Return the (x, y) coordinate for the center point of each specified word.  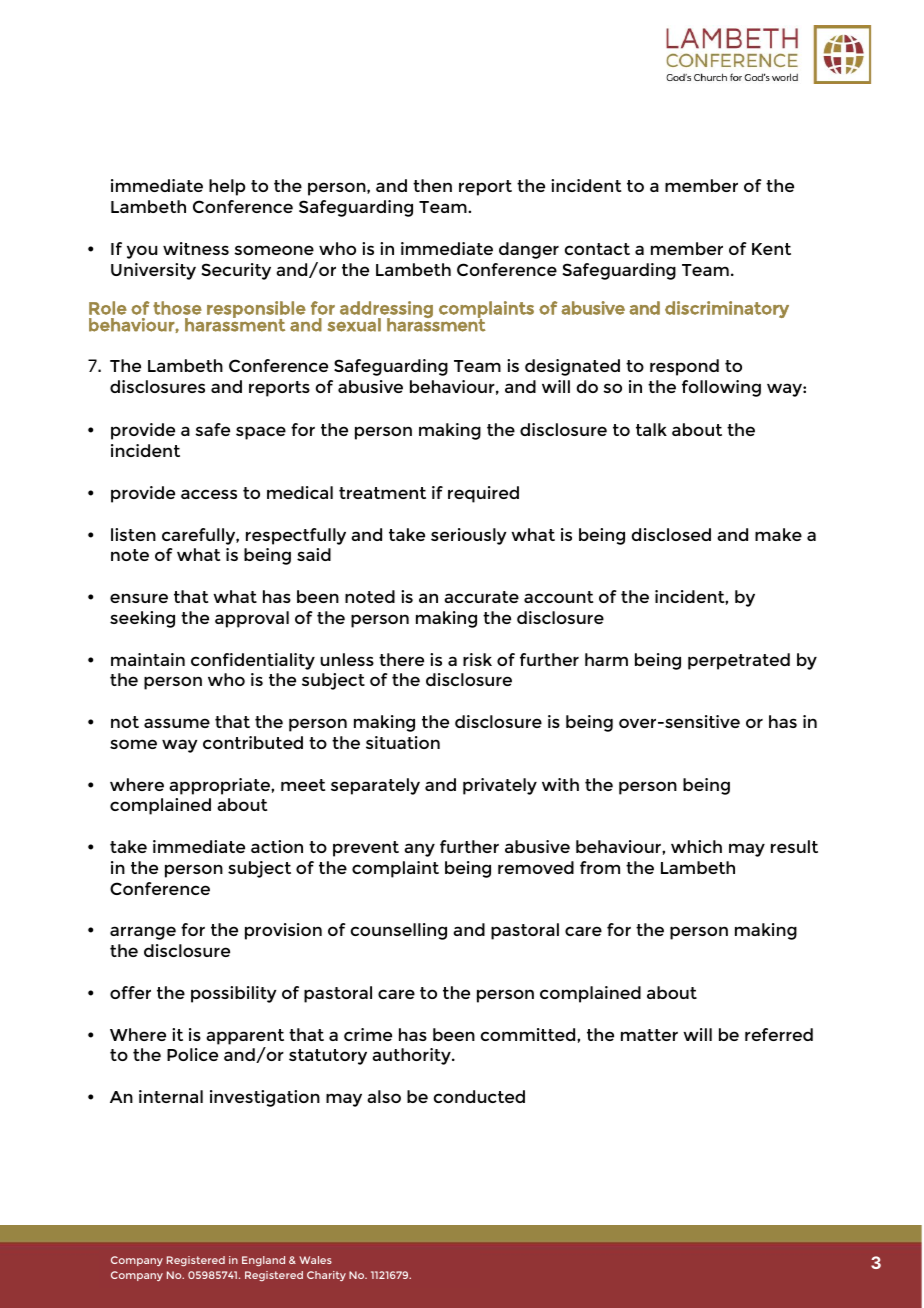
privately (500, 786)
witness (196, 248)
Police (192, 1054)
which (696, 846)
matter (649, 1035)
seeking (142, 619)
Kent (771, 249)
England (263, 1261)
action (277, 846)
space (261, 433)
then (432, 185)
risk (477, 659)
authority (412, 1056)
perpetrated (739, 661)
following (721, 388)
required (483, 494)
